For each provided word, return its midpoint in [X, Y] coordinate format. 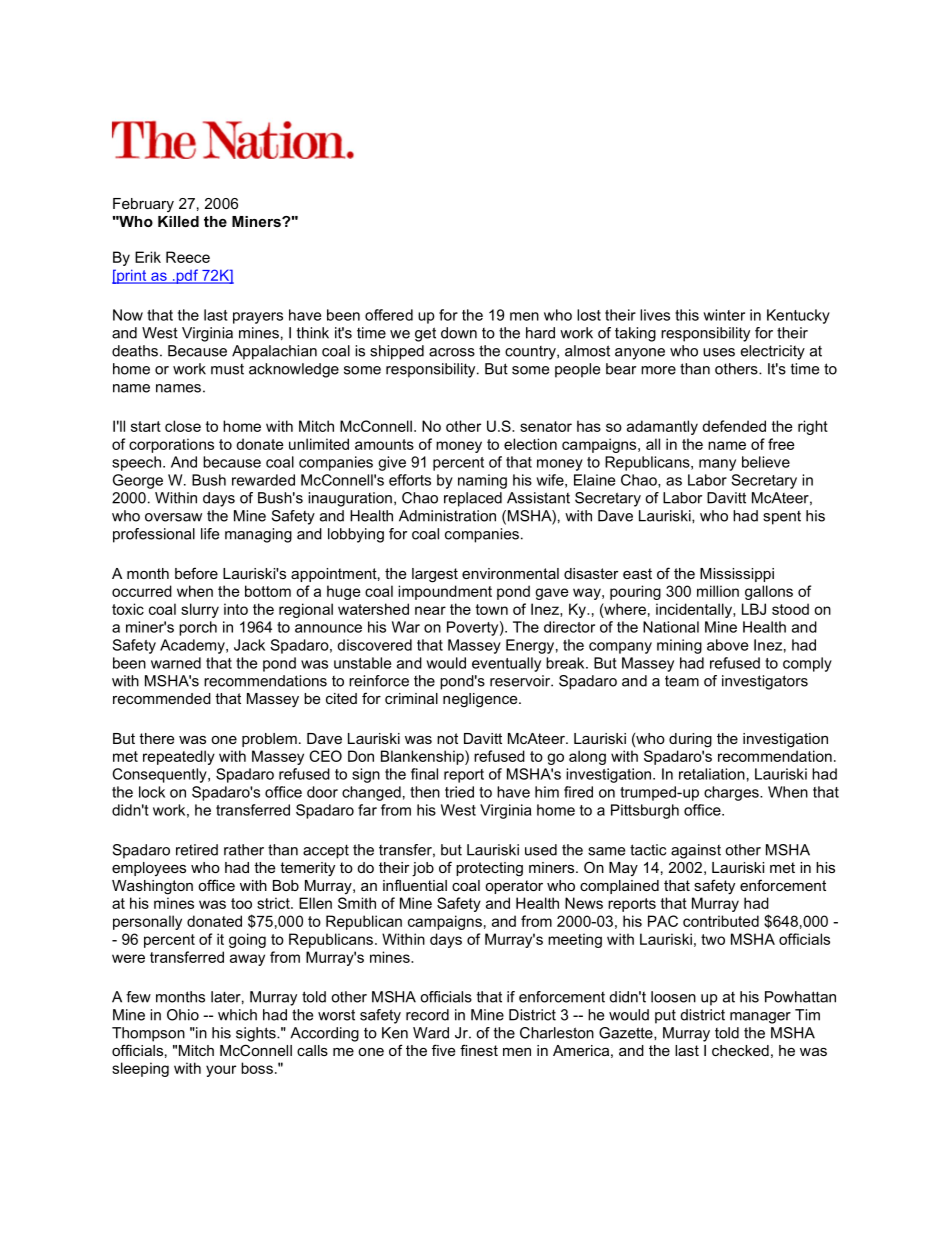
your [221, 1071]
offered [389, 315]
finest [479, 1050]
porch [198, 628]
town [492, 609]
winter [724, 315]
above [727, 645]
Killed [178, 221]
